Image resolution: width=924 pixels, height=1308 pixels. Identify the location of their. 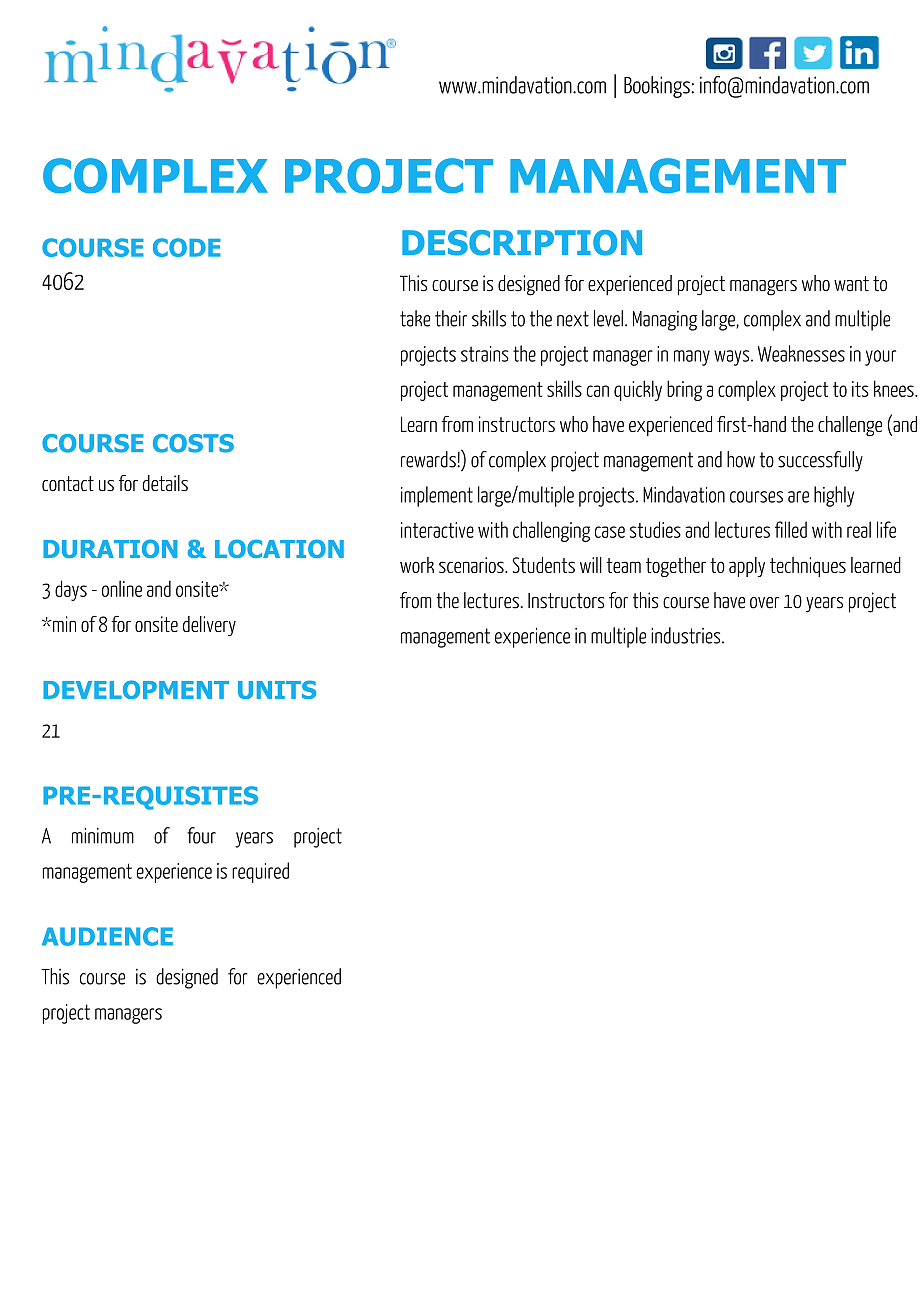
(451, 318).
